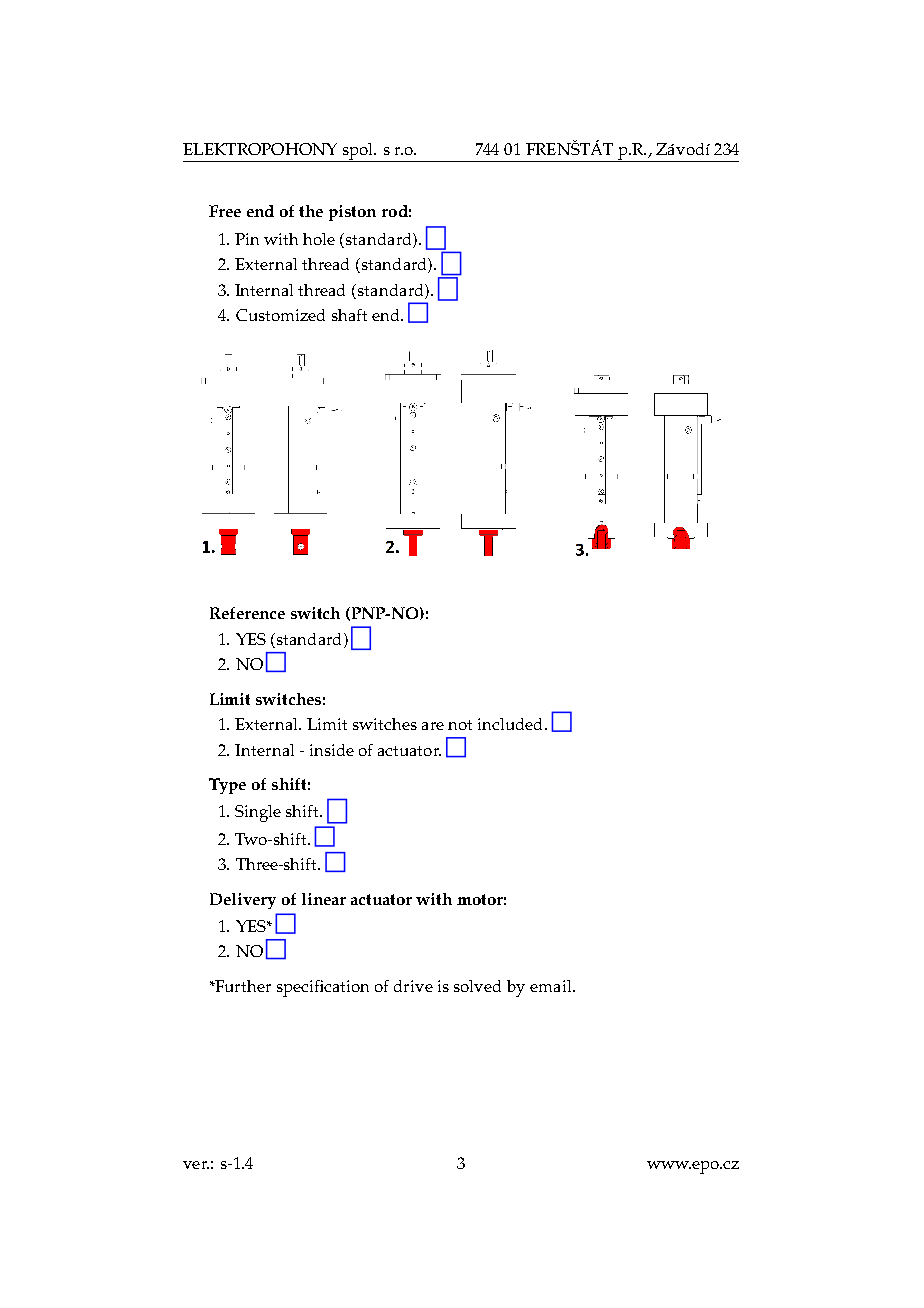  Describe the element at coordinates (319, 239) in the screenshot. I see `hole` at that location.
